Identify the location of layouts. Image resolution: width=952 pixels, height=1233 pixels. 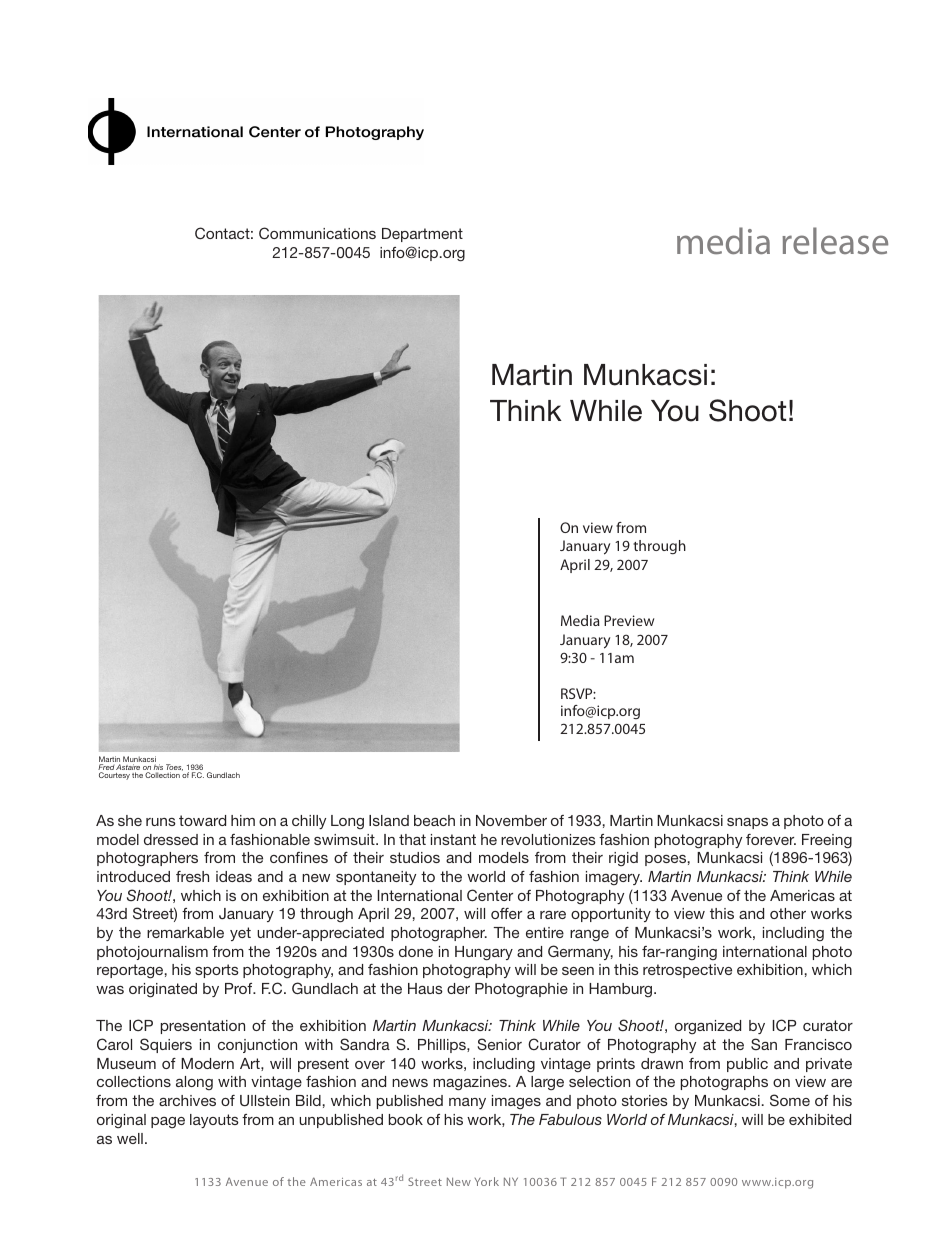
(214, 1121).
